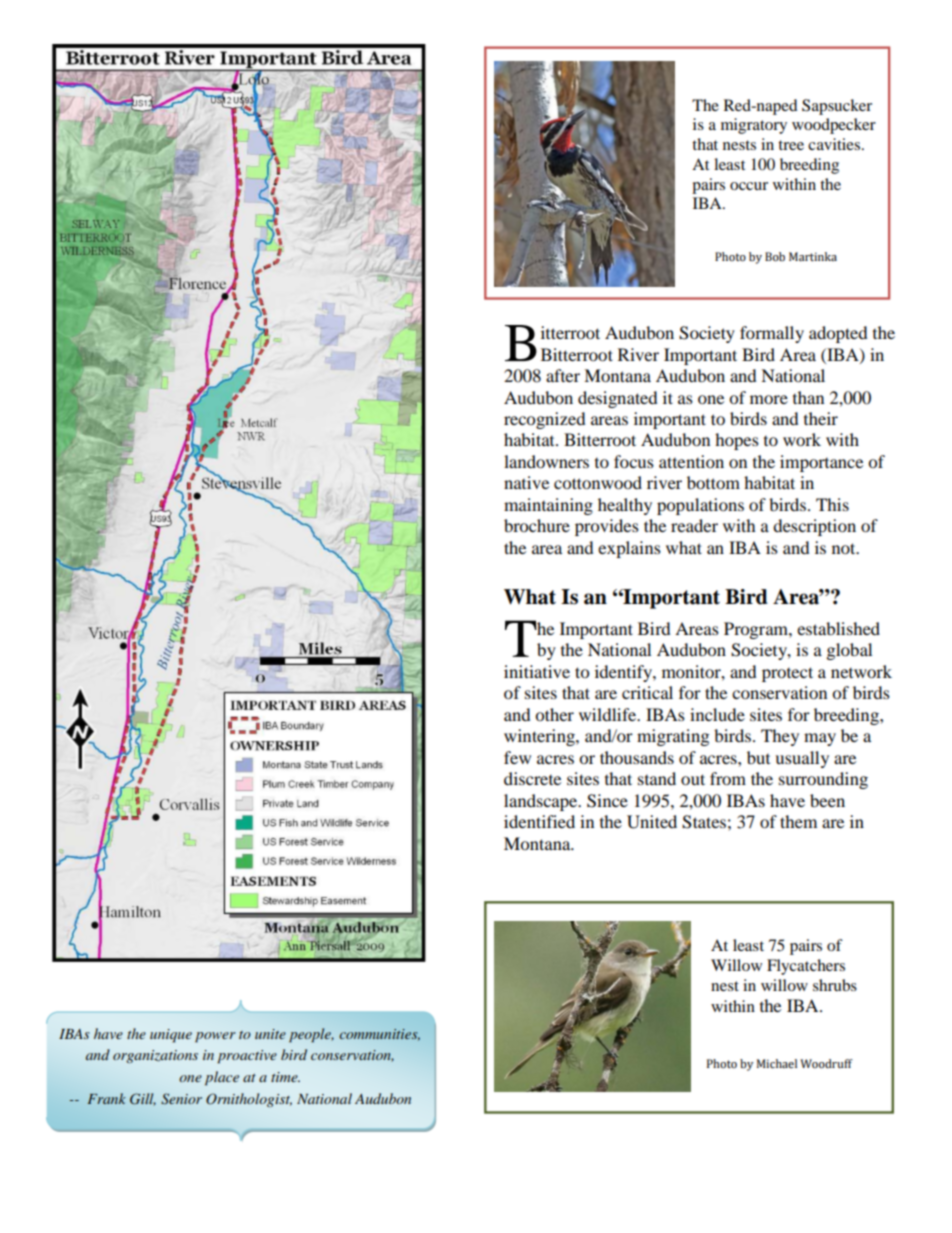 The width and height of the screenshot is (952, 1233). Describe the element at coordinates (563, 375) in the screenshot. I see `after` at that location.
